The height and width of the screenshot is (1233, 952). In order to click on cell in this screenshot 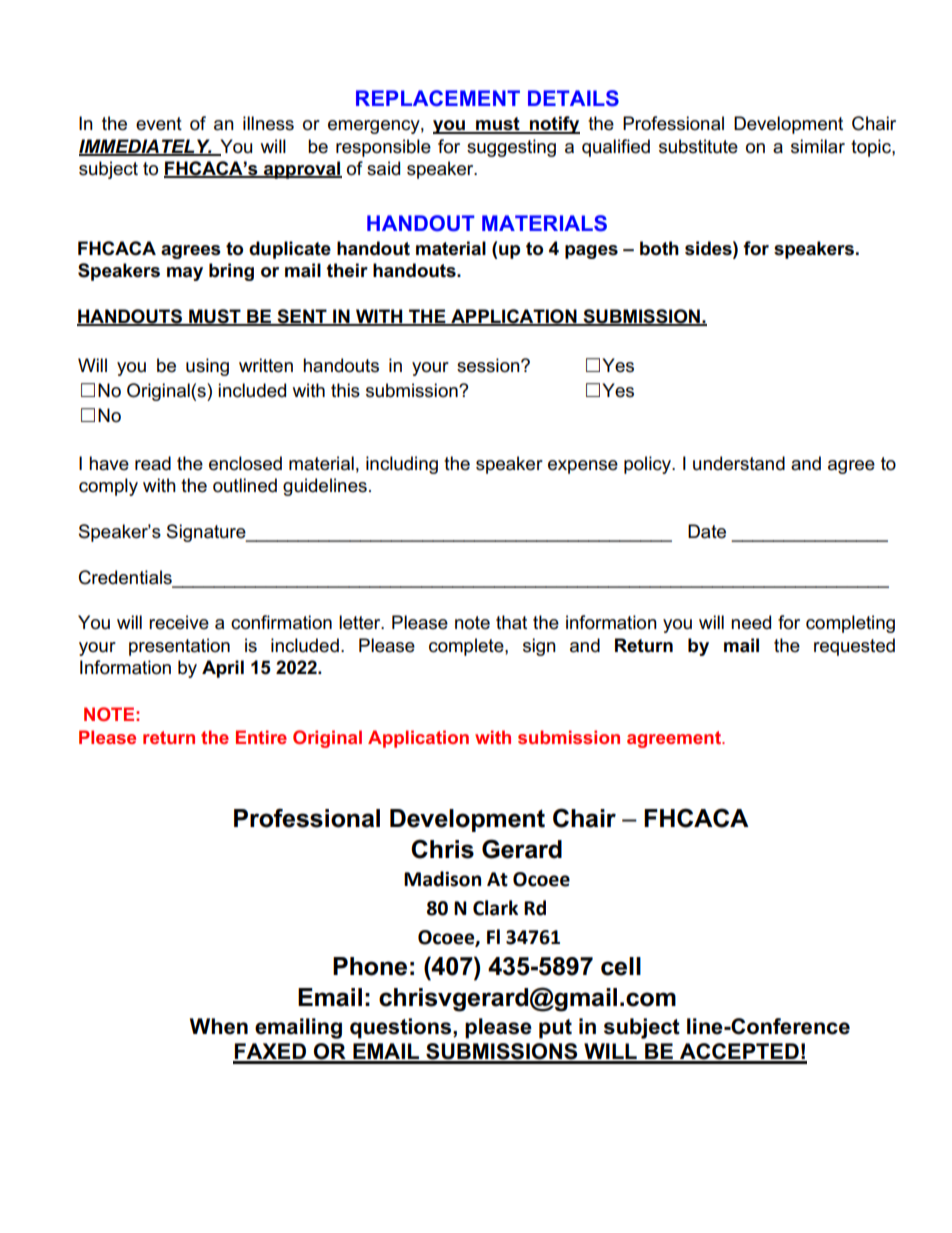, I will do `click(621, 966)`.
